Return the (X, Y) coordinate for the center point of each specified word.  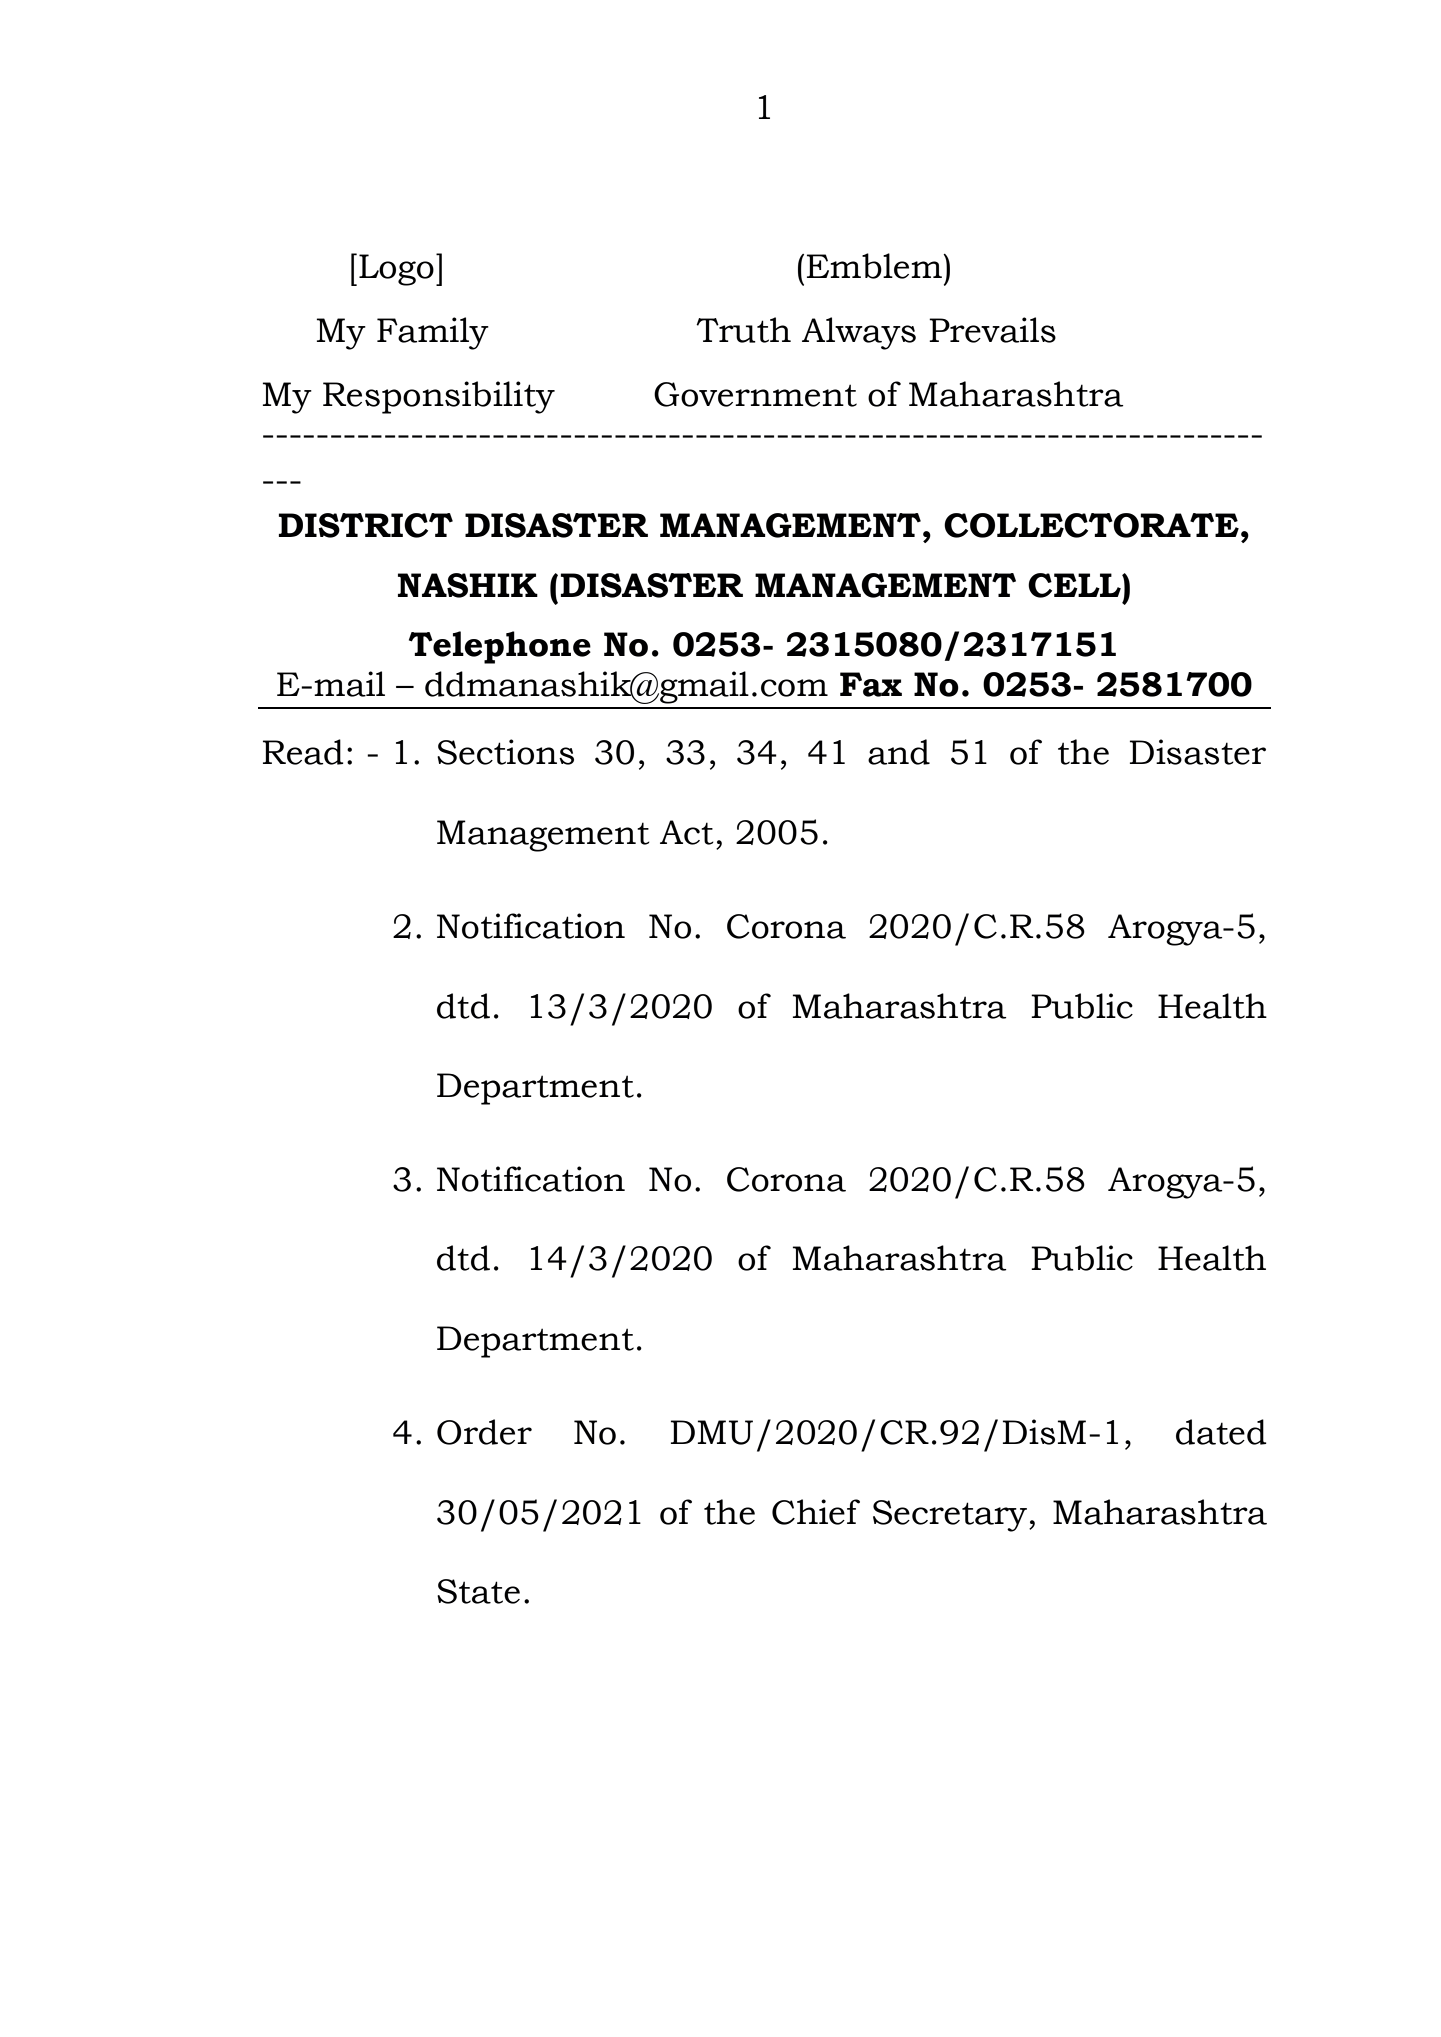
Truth (743, 330)
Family (433, 333)
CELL (1075, 585)
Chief (816, 1512)
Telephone (500, 647)
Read (303, 752)
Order (484, 1432)
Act (687, 832)
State (478, 1591)
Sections (505, 752)
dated (1221, 1432)
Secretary (951, 1516)
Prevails (992, 330)
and (899, 752)
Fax (871, 684)
